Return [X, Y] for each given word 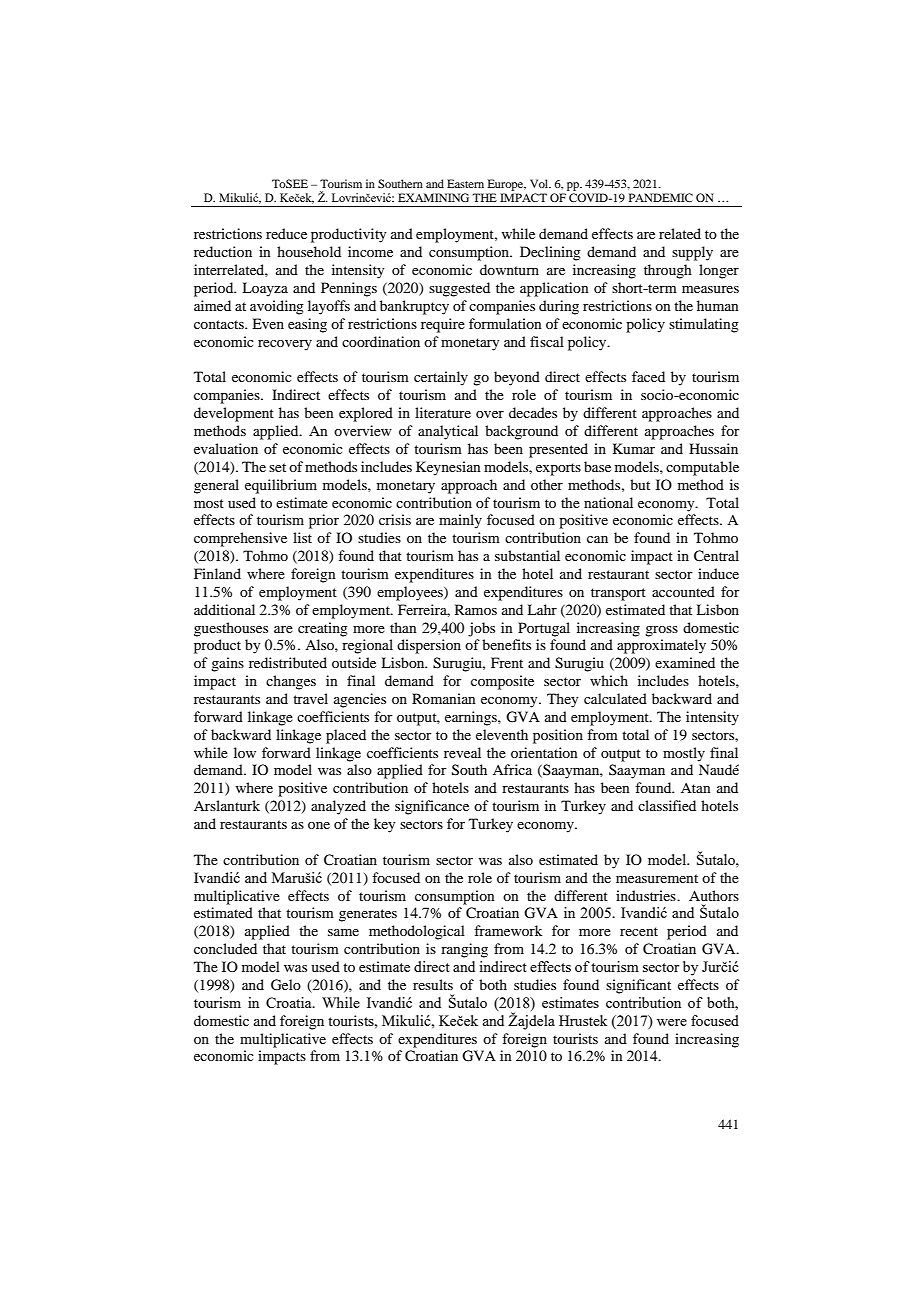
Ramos [476, 609]
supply [692, 253]
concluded [225, 948]
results [433, 984]
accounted [683, 591]
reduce [286, 233]
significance [432, 807]
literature [443, 412]
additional [224, 609]
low [245, 752]
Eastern [465, 183]
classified [667, 805]
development [234, 414]
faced [648, 376]
